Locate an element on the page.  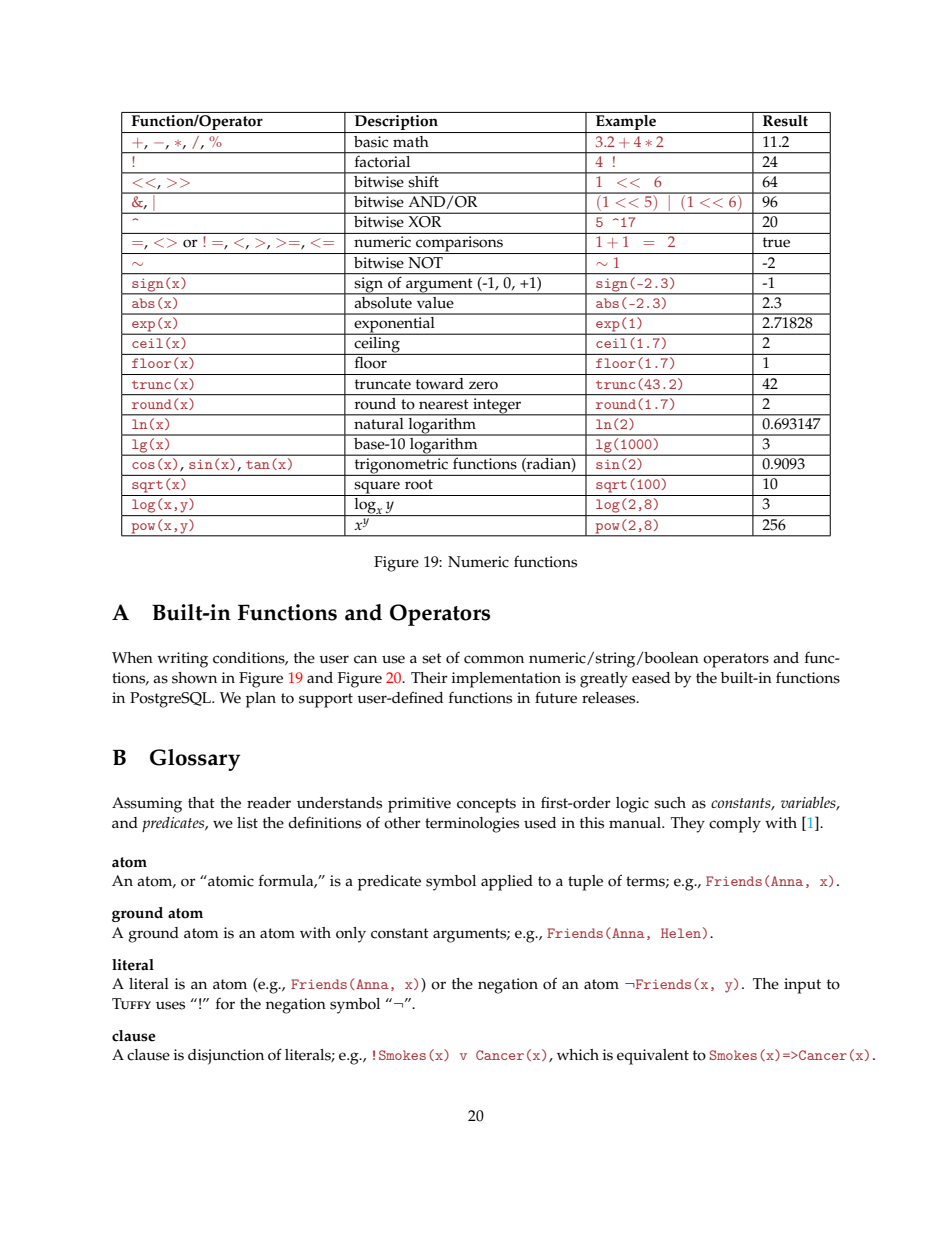
disjunction is located at coordinates (226, 1057).
